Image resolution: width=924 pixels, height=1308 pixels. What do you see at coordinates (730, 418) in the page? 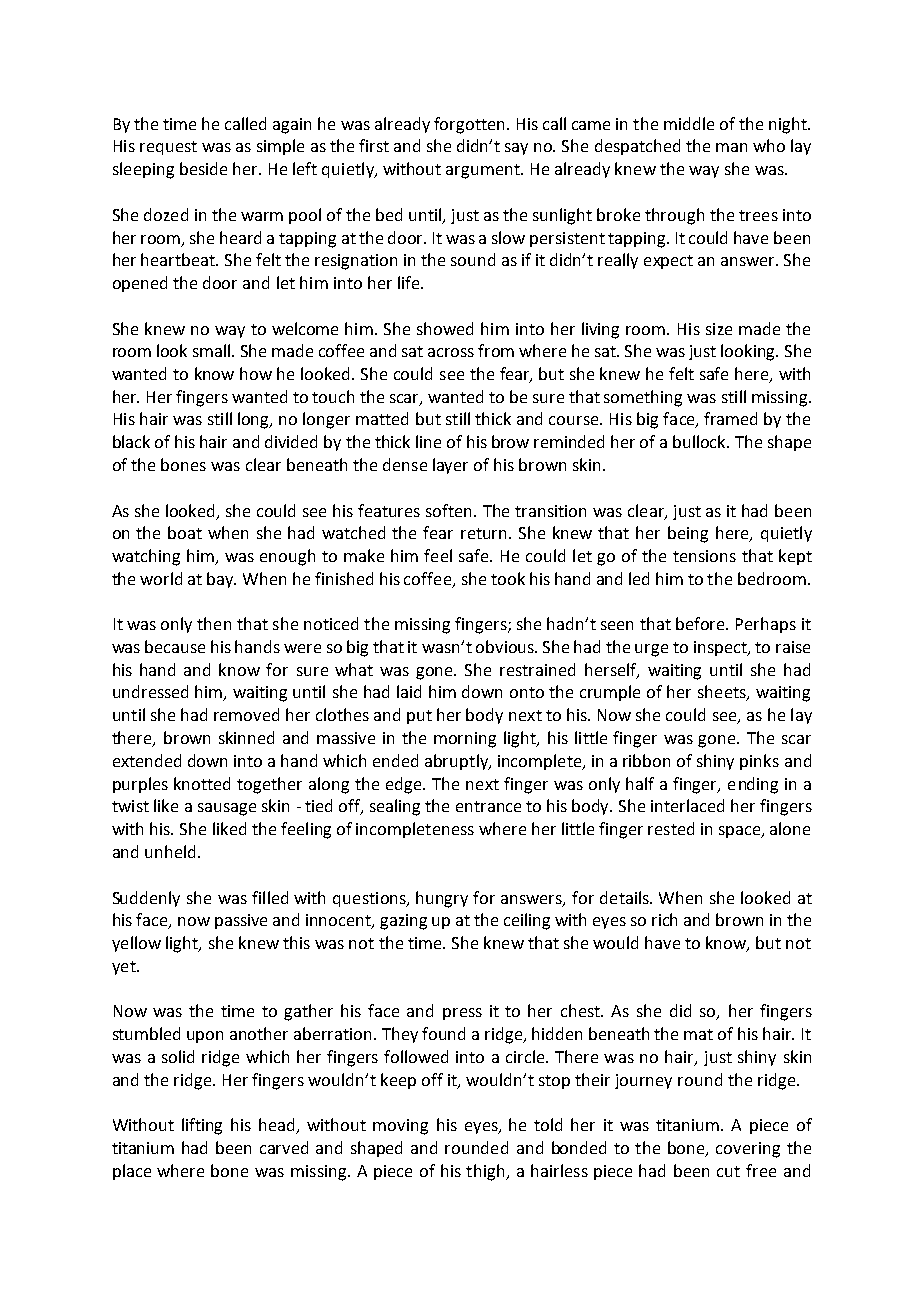
I see `framed` at bounding box center [730, 418].
